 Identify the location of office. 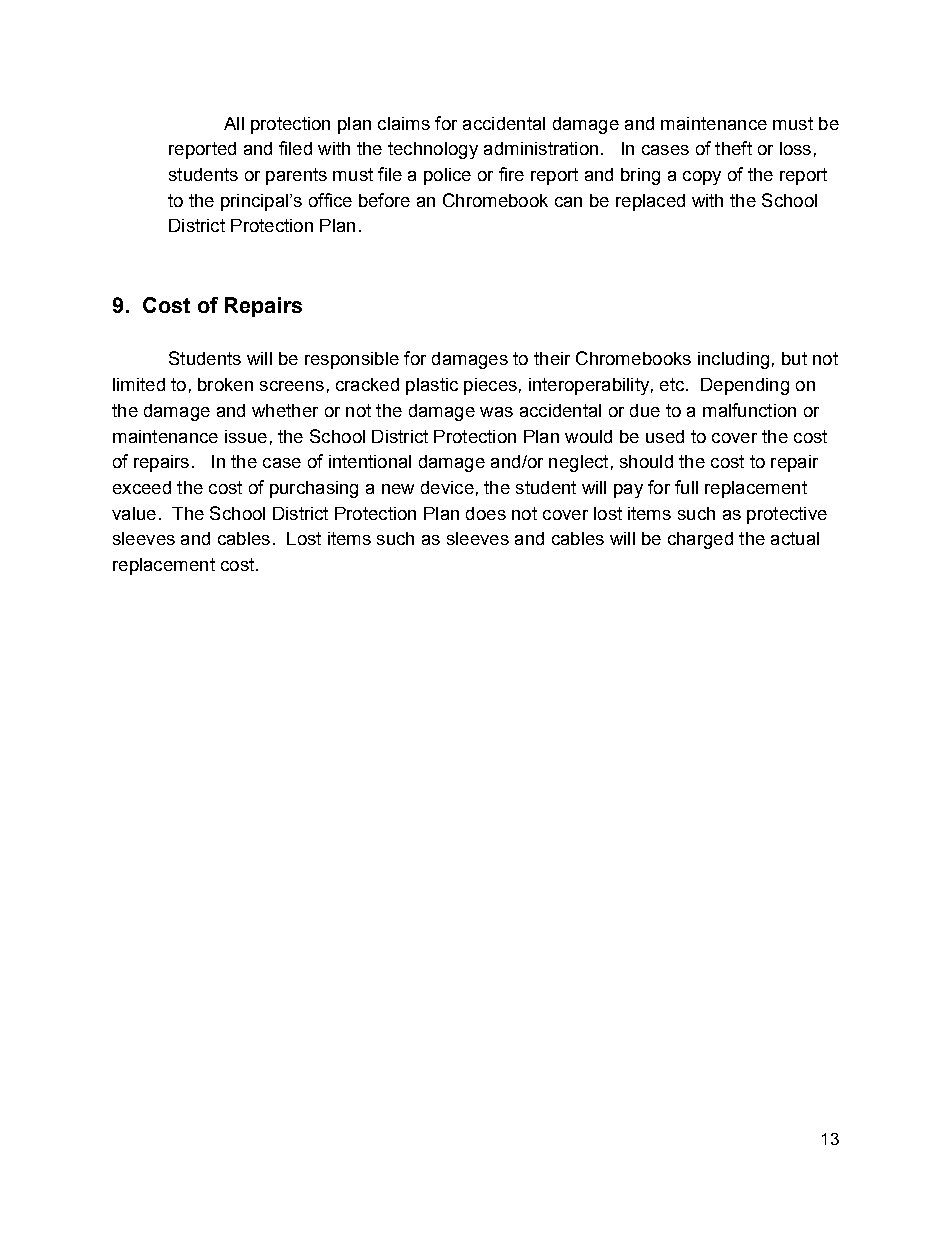
(330, 200).
